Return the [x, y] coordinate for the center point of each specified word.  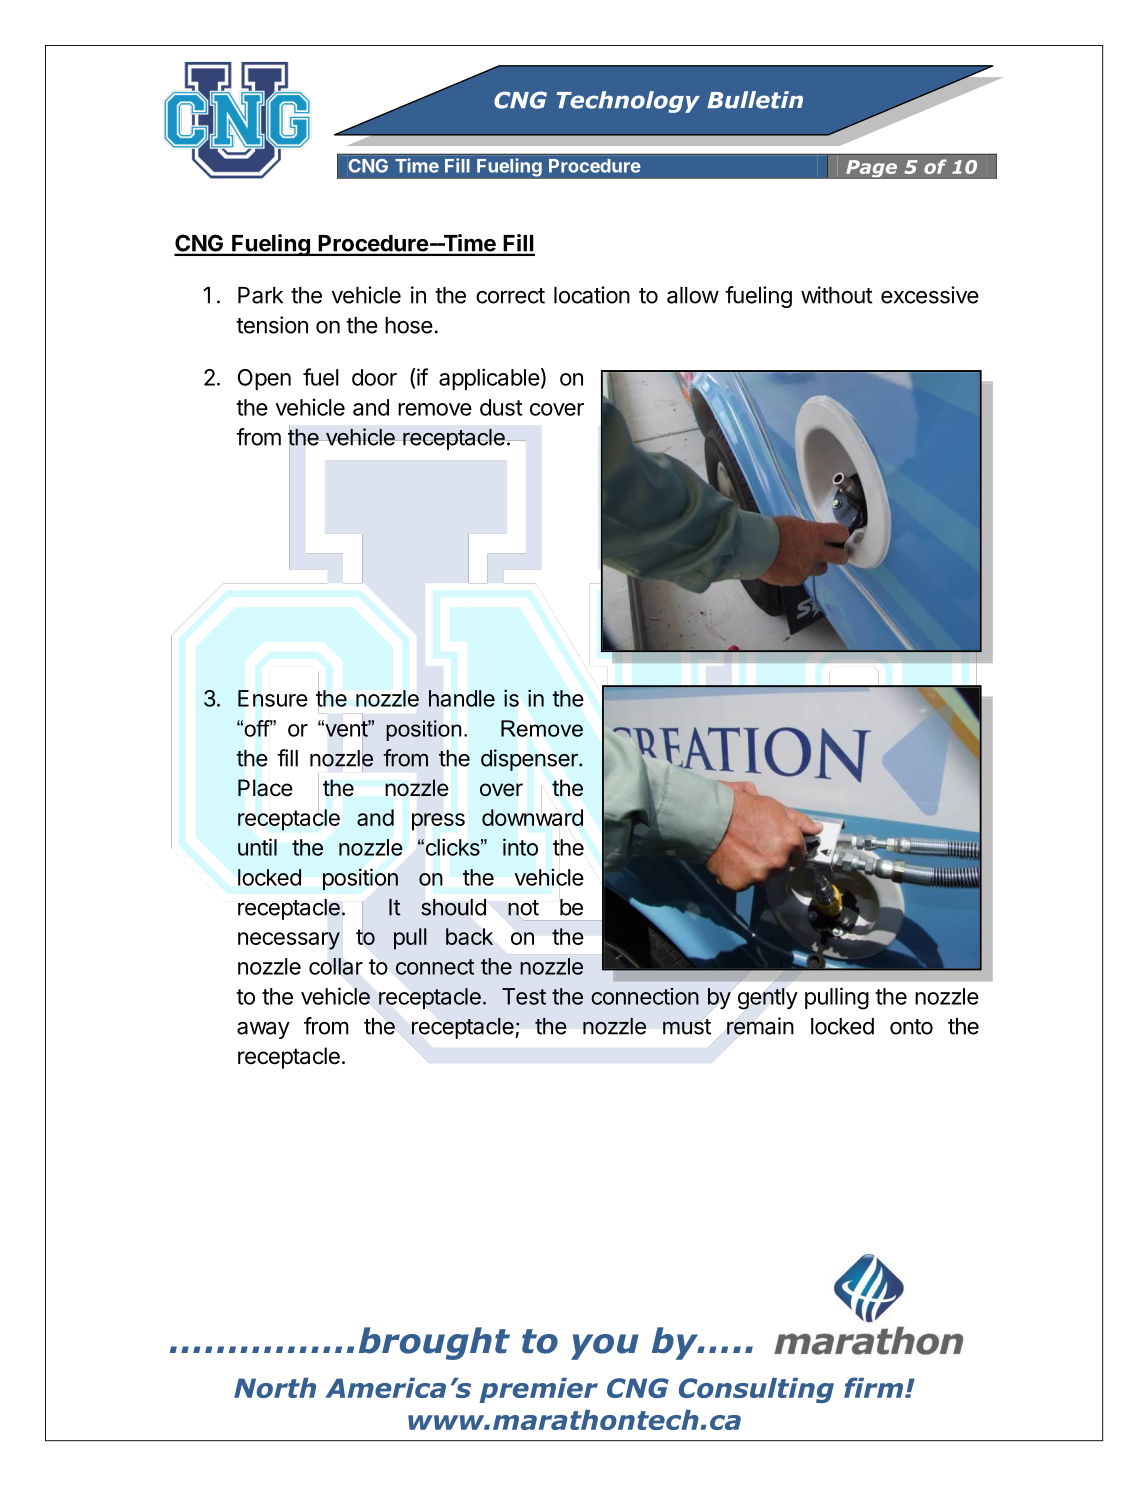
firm [873, 1387]
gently [766, 999]
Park [260, 295]
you [605, 1347]
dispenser [530, 760]
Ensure [273, 698]
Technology [628, 102]
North [275, 1388]
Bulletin [755, 100]
